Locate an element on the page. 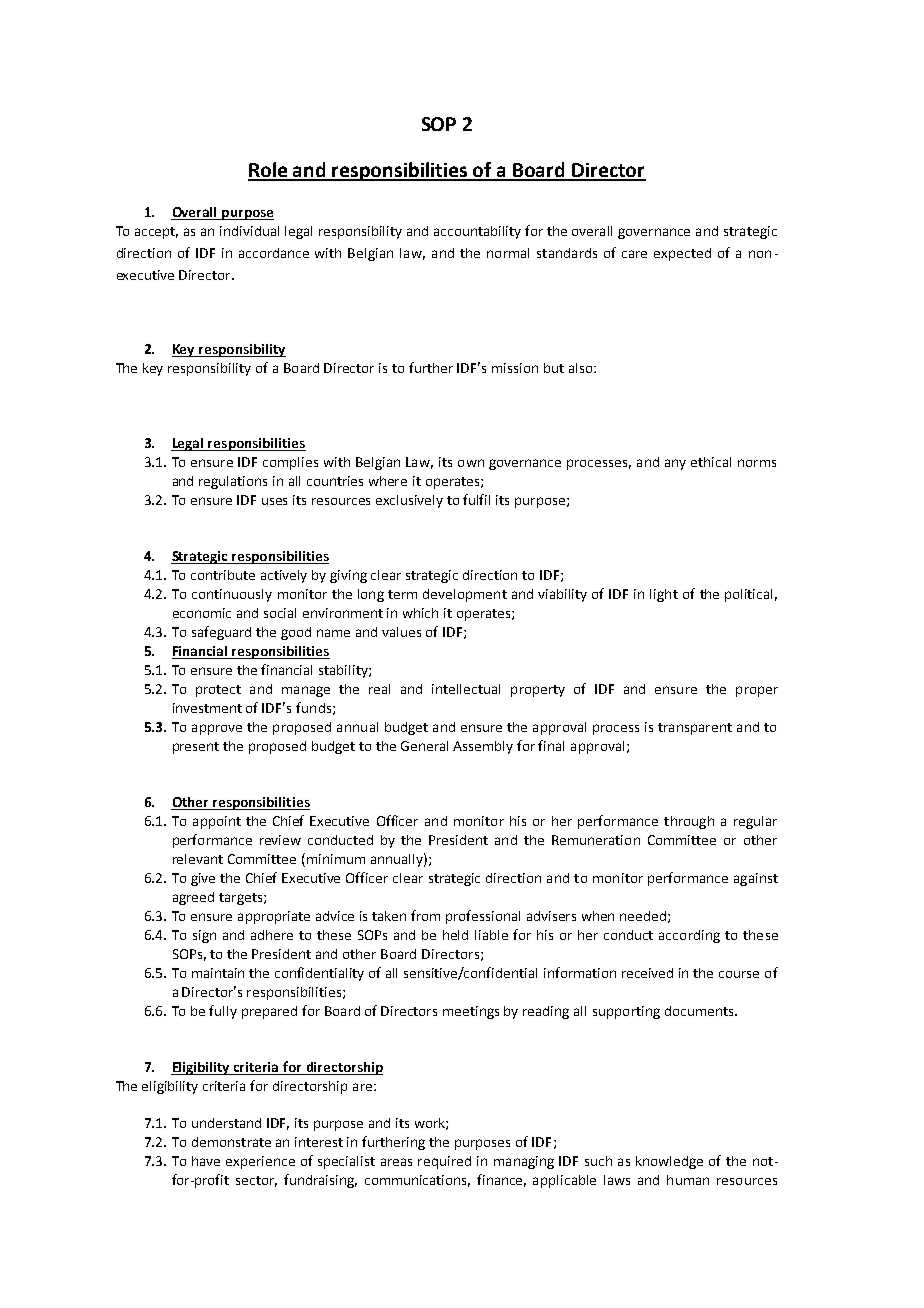  required is located at coordinates (444, 1162).
